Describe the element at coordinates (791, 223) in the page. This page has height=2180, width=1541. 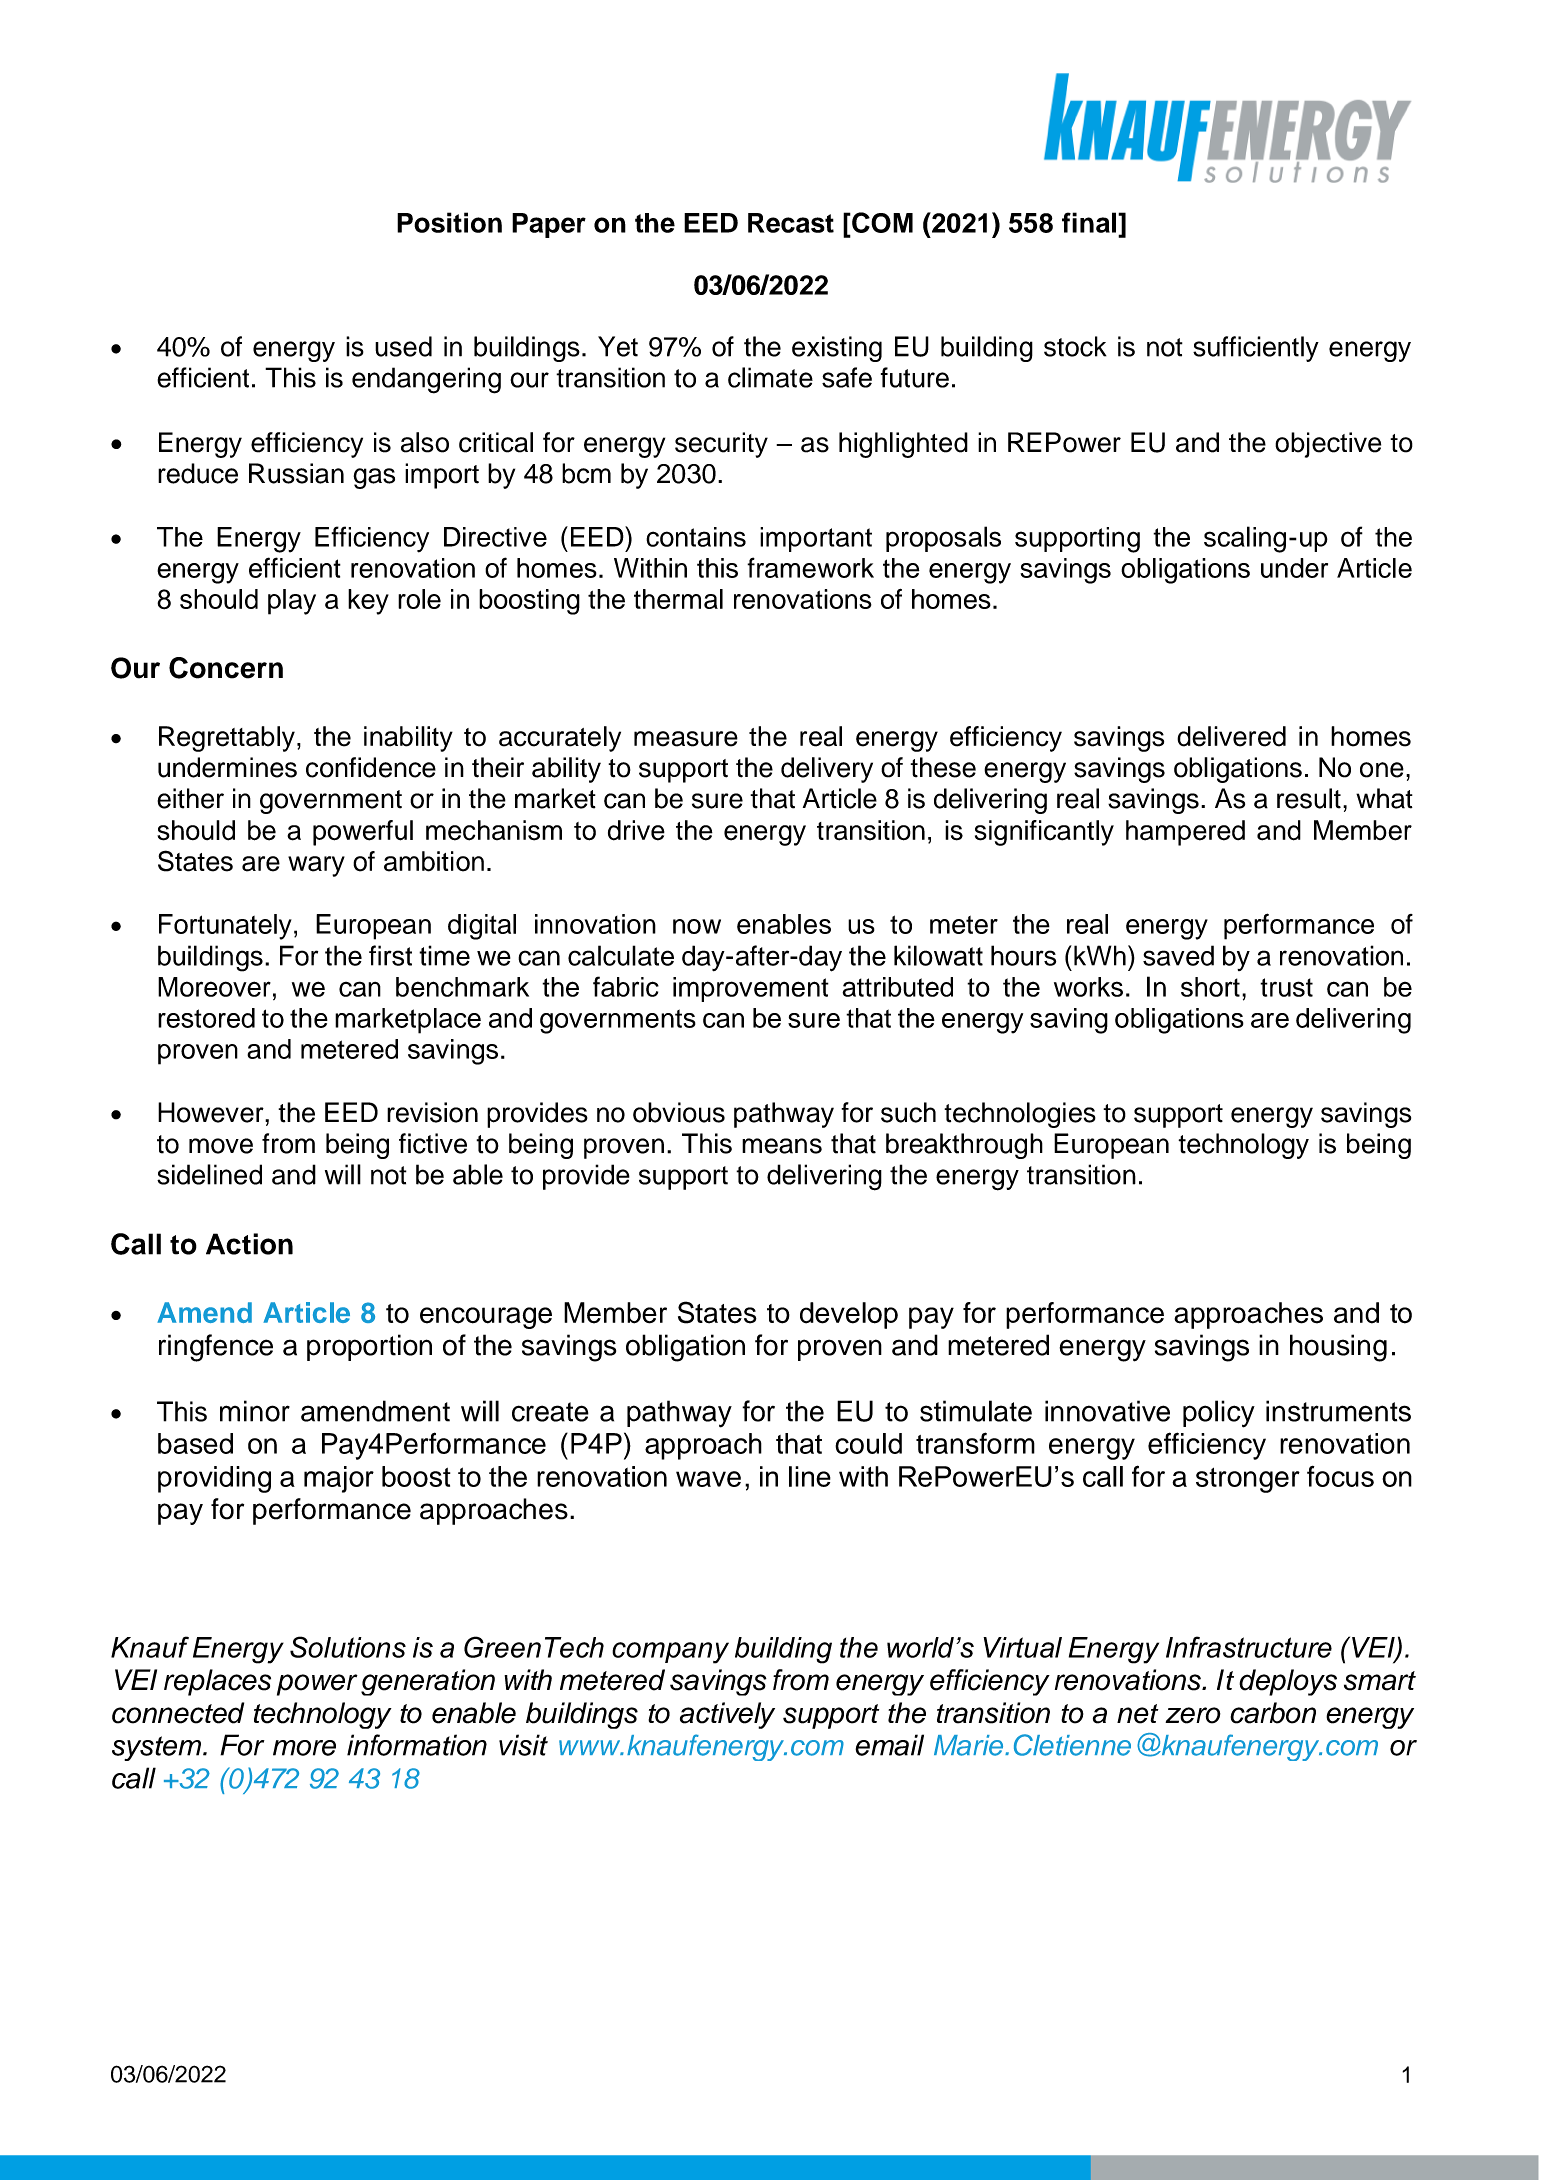
I see `Recast` at that location.
